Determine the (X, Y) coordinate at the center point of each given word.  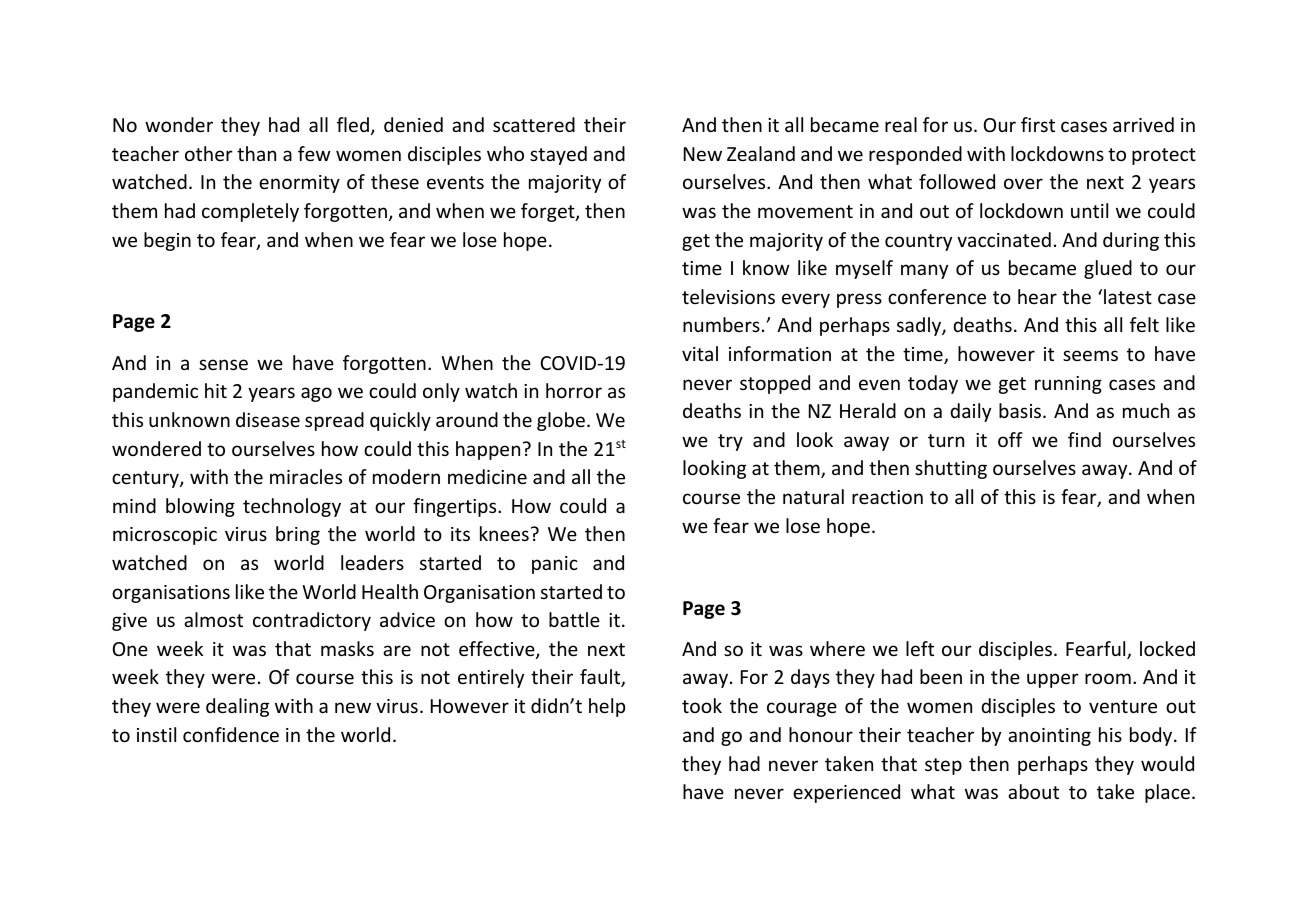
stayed (558, 155)
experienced (846, 793)
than (256, 153)
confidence (231, 734)
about (1033, 791)
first (1038, 124)
